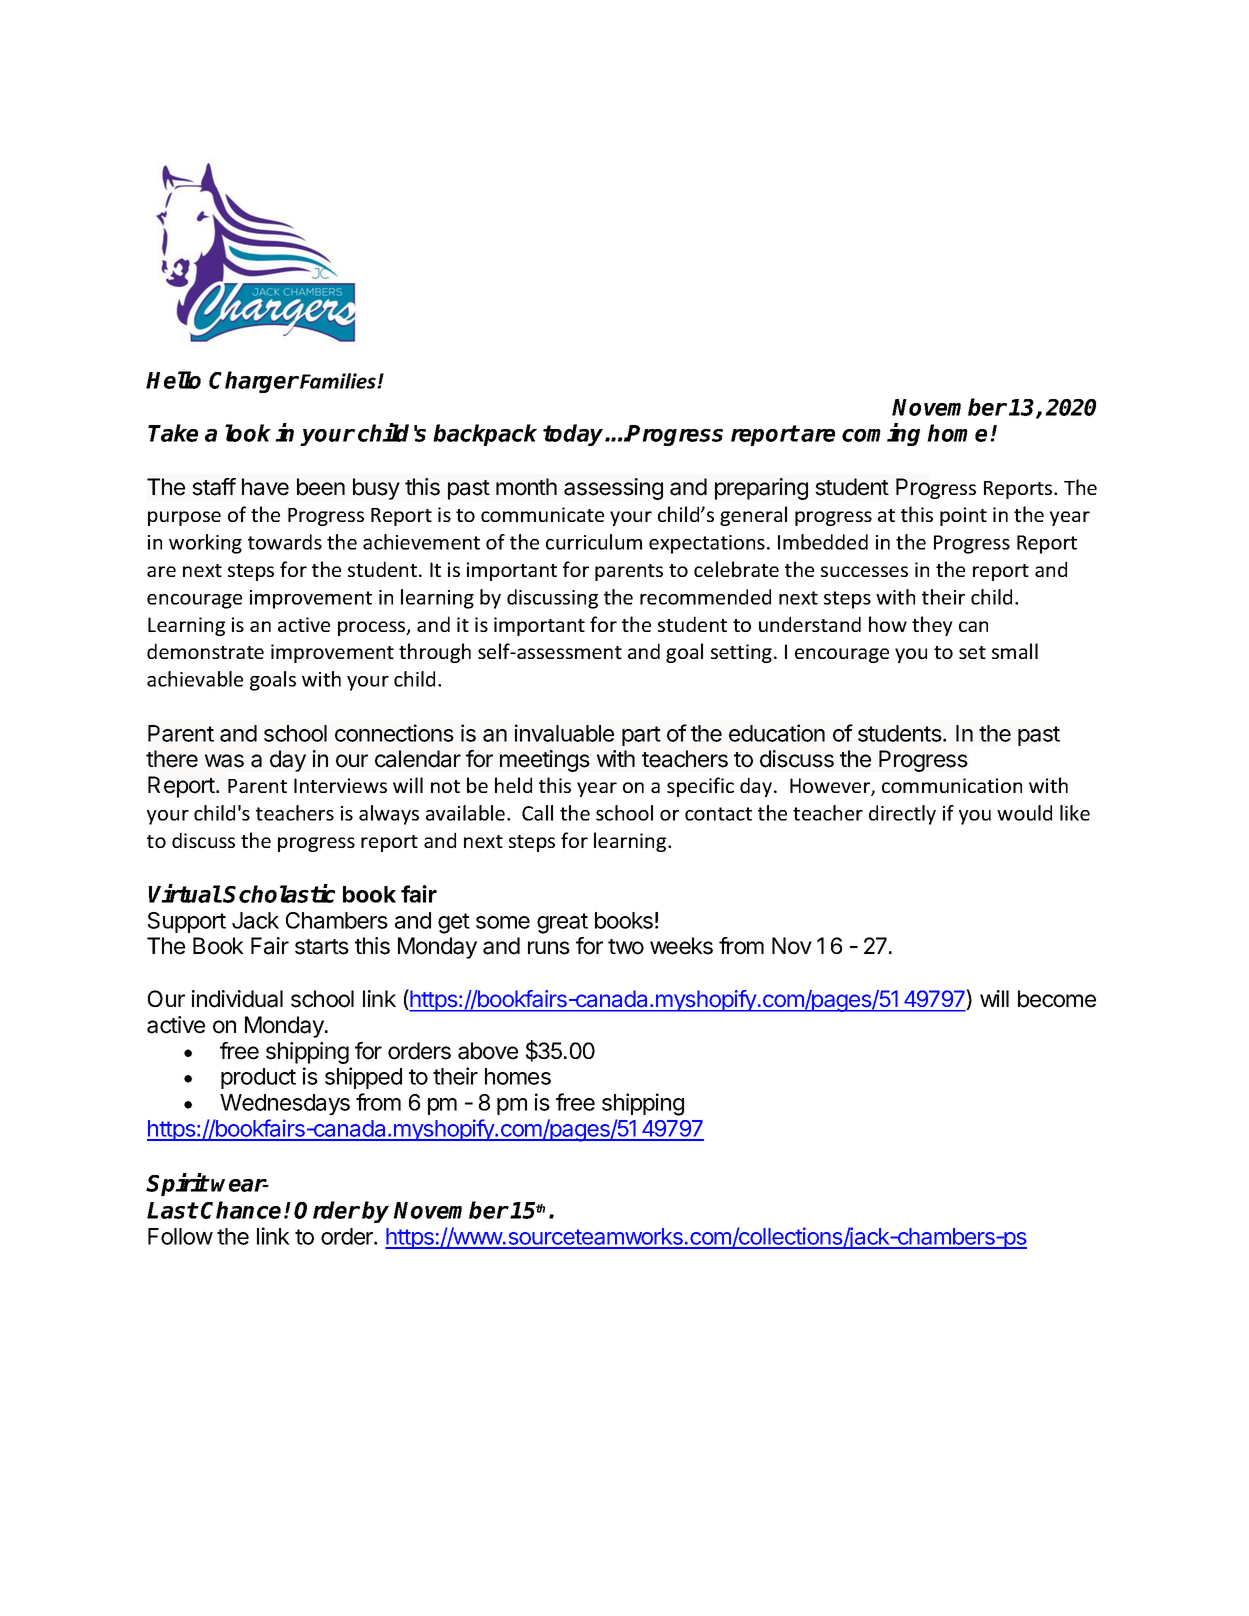 This document has height=1616, width=1249. What do you see at coordinates (932, 626) in the document?
I see `they` at bounding box center [932, 626].
